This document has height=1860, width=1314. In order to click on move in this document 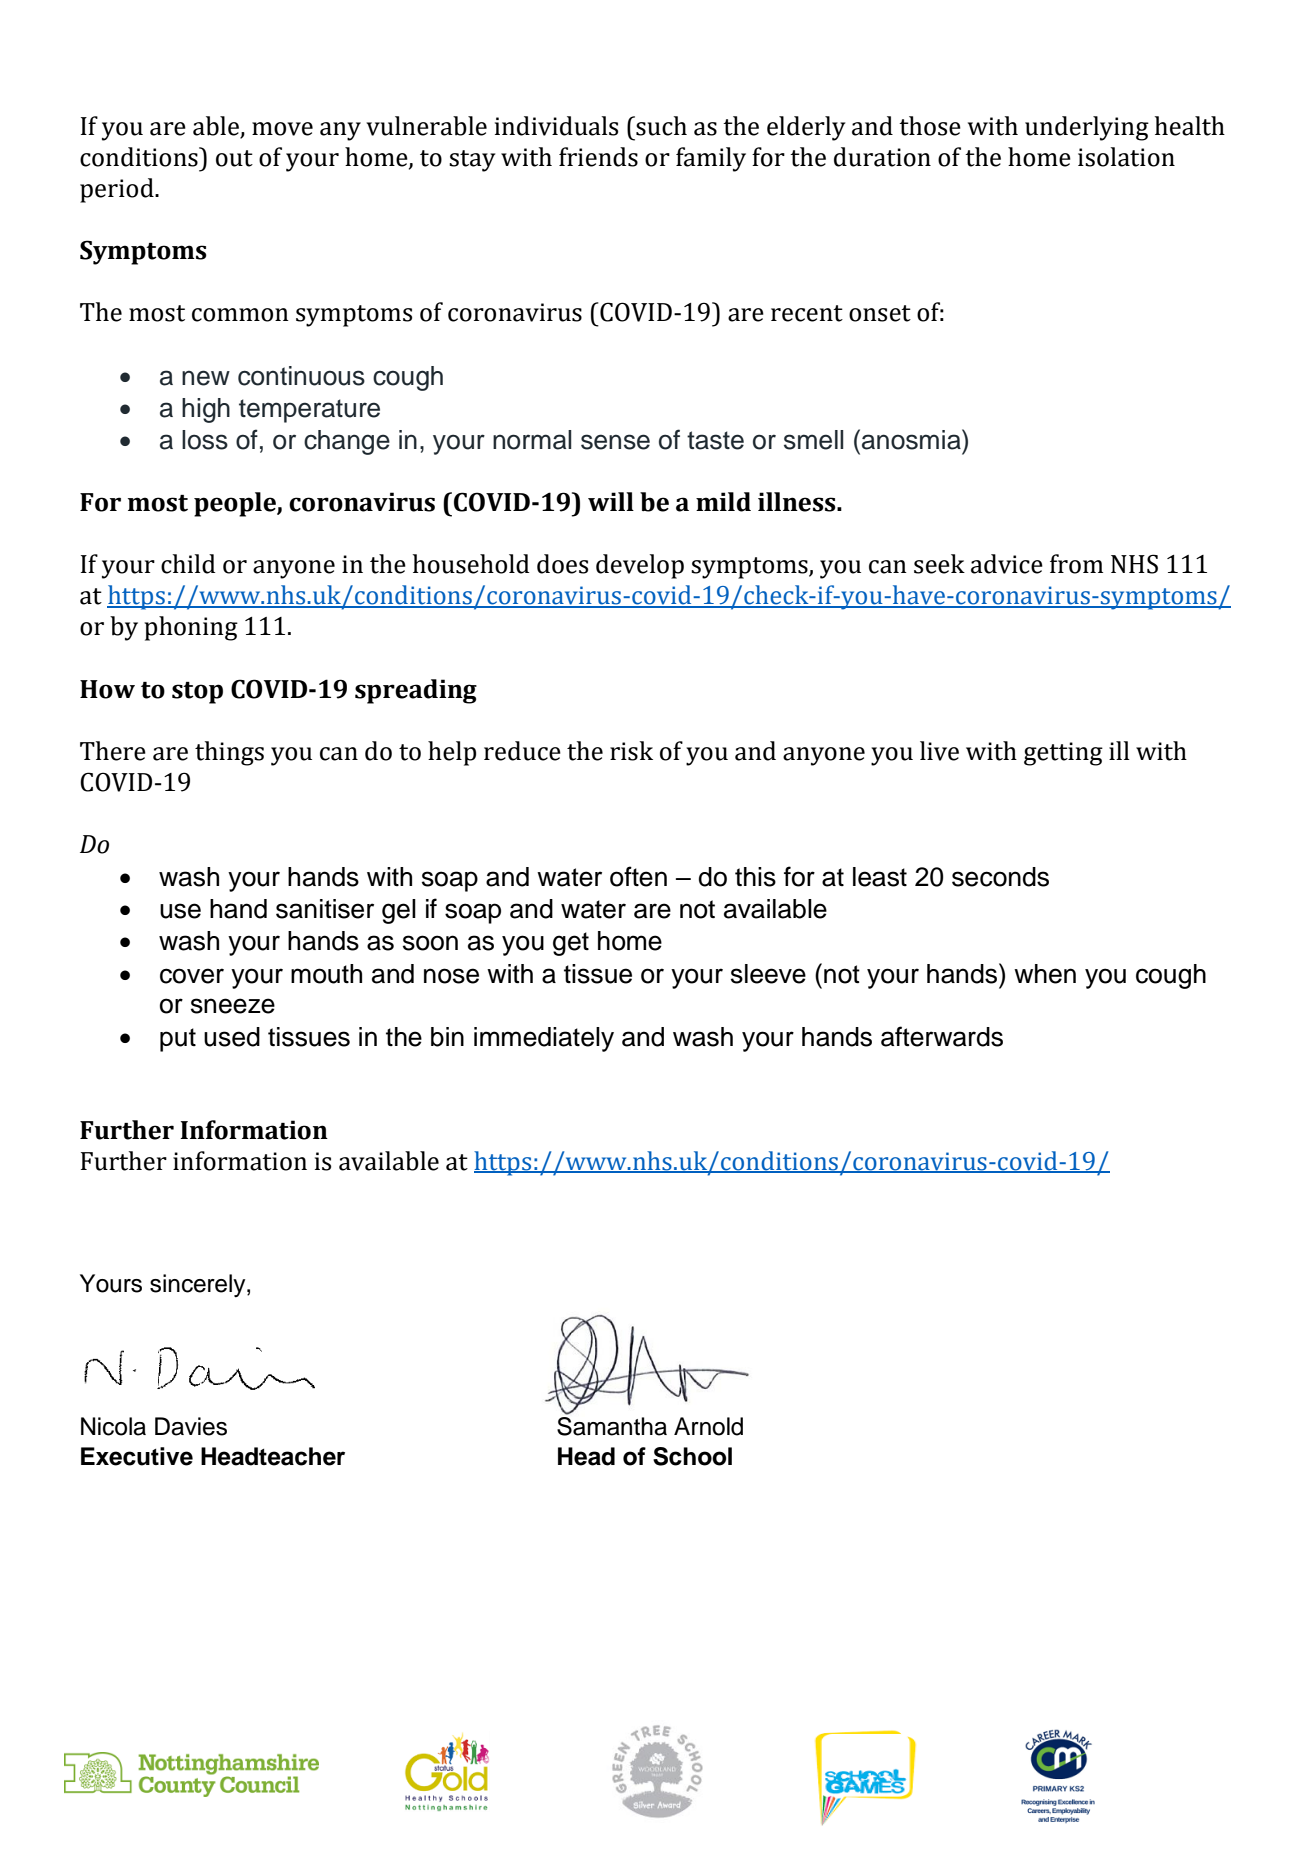, I will do `click(282, 129)`.
